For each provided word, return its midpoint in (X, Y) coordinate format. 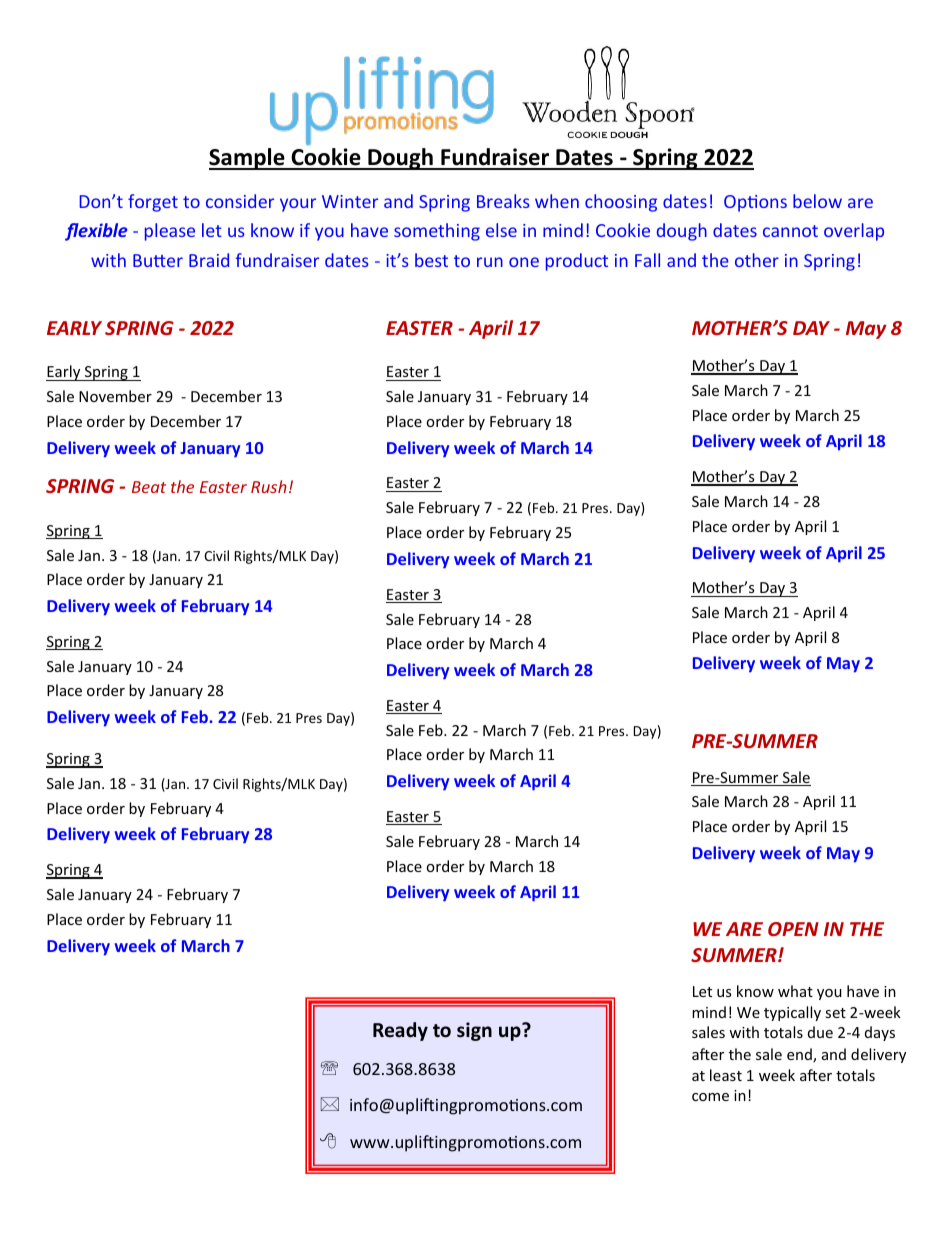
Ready (400, 1031)
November (115, 396)
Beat (149, 487)
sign (474, 1031)
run (490, 262)
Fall (647, 260)
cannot (790, 231)
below (817, 201)
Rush (269, 486)
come (710, 1097)
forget (153, 203)
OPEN (793, 929)
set (835, 1013)
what (795, 991)
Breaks (503, 201)
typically (792, 1013)
